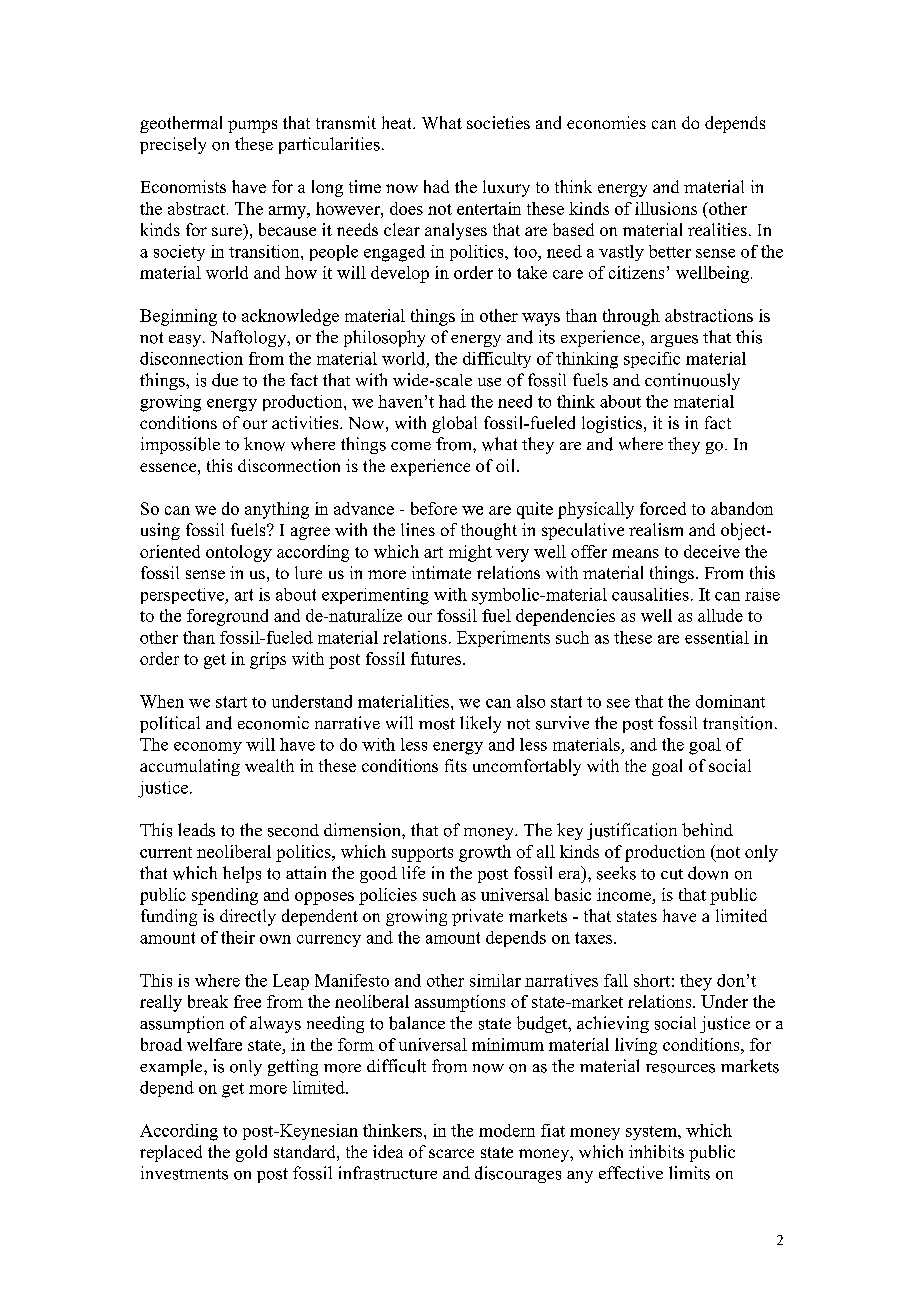  What do you see at coordinates (252, 126) in the screenshot?
I see `pumps` at bounding box center [252, 126].
